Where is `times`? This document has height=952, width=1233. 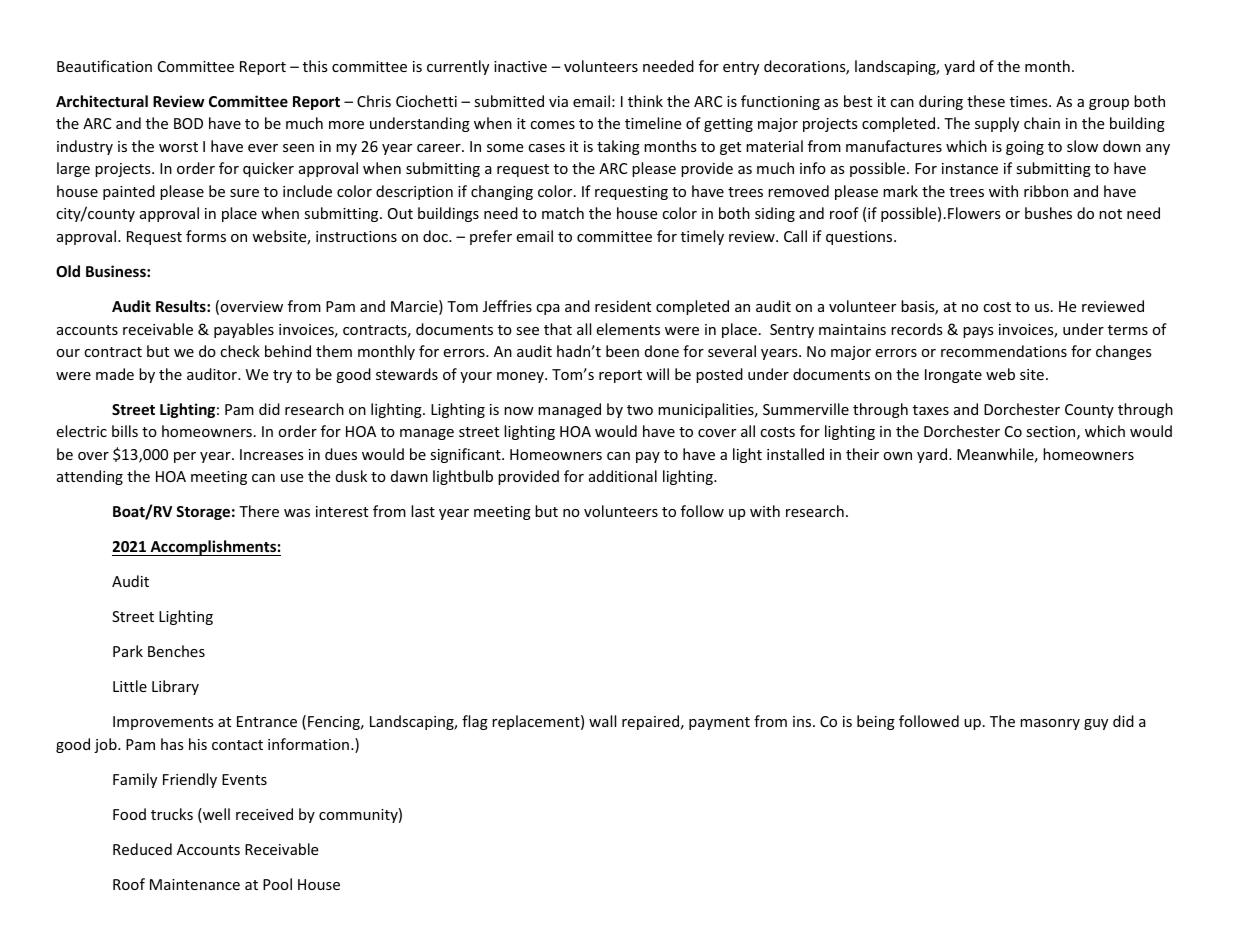 times is located at coordinates (1030, 101).
